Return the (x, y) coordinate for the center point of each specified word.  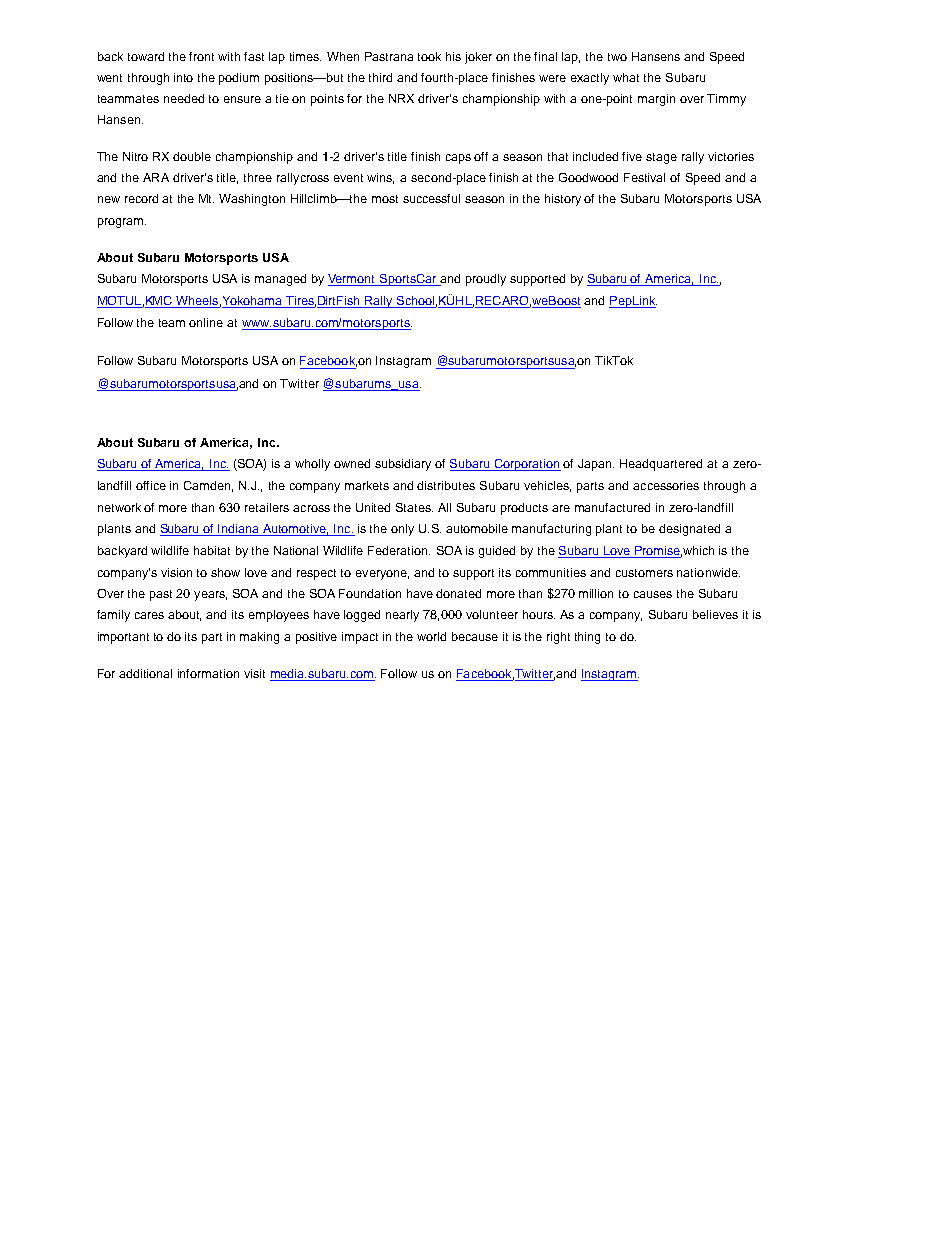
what (626, 77)
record (141, 198)
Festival (644, 177)
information (208, 673)
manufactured (612, 507)
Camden (208, 486)
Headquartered (661, 465)
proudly (486, 280)
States (414, 507)
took (429, 56)
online (206, 322)
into (183, 77)
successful (431, 198)
